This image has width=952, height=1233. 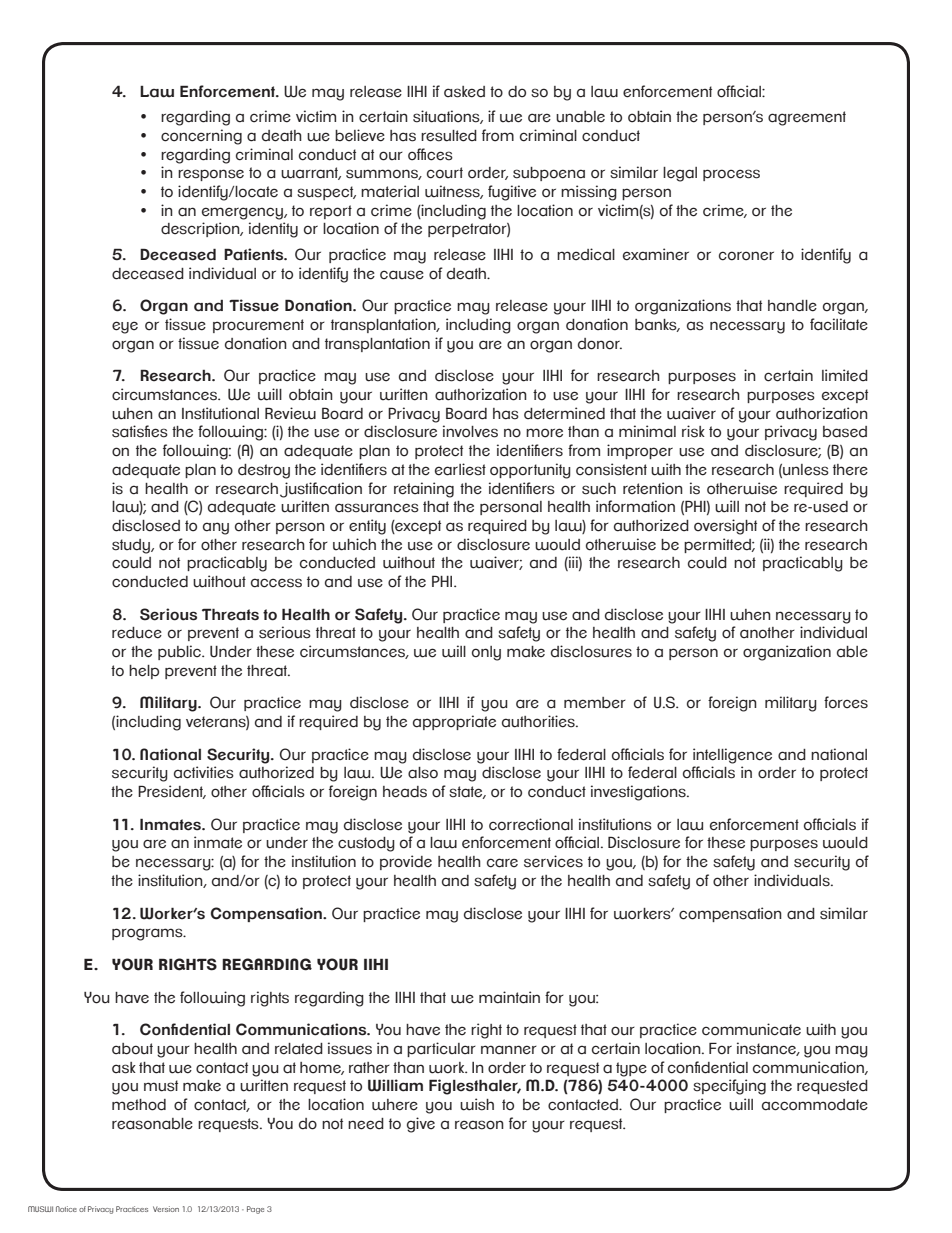 I want to click on forces, so click(x=846, y=702).
